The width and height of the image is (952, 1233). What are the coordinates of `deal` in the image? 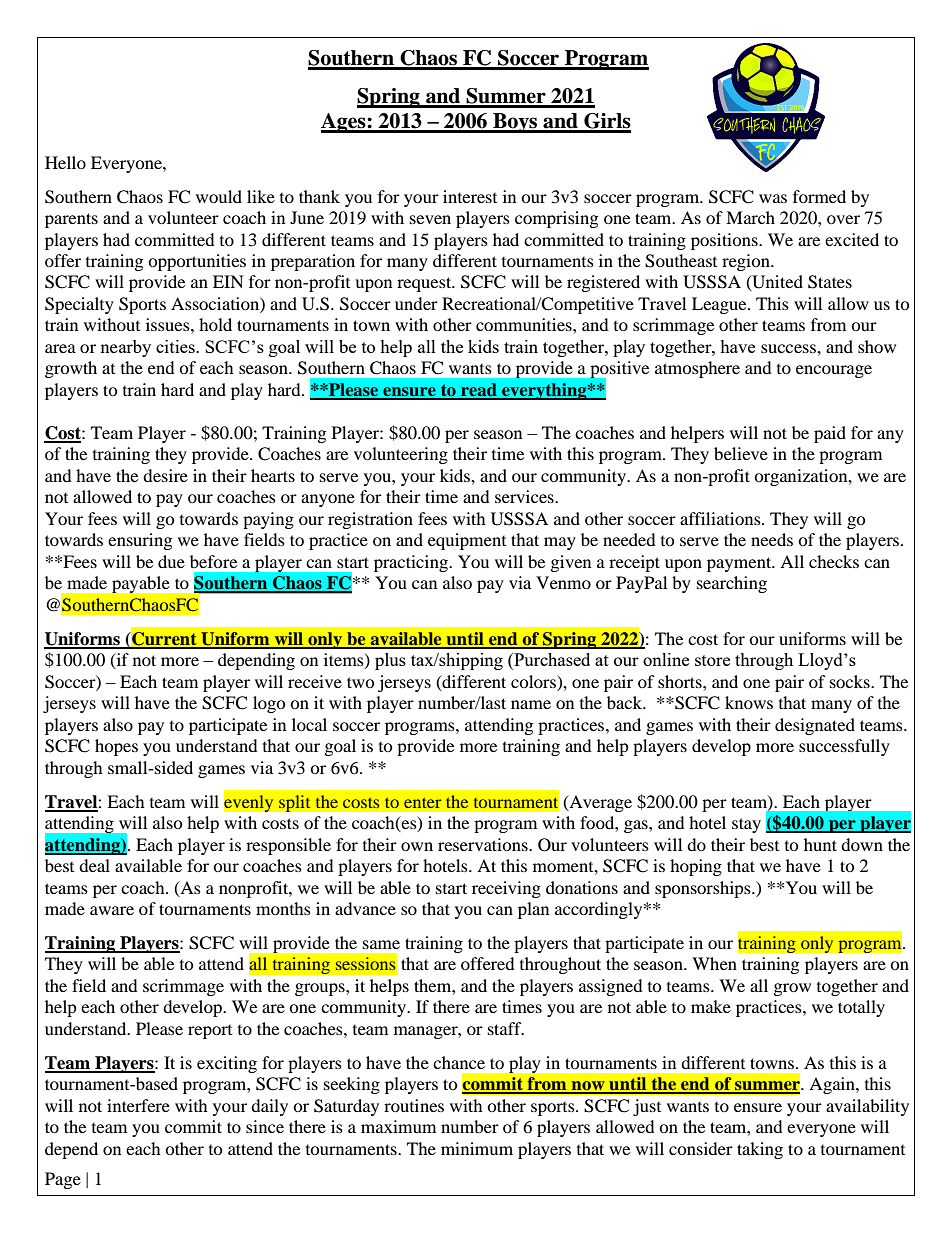 It's located at (94, 865).
